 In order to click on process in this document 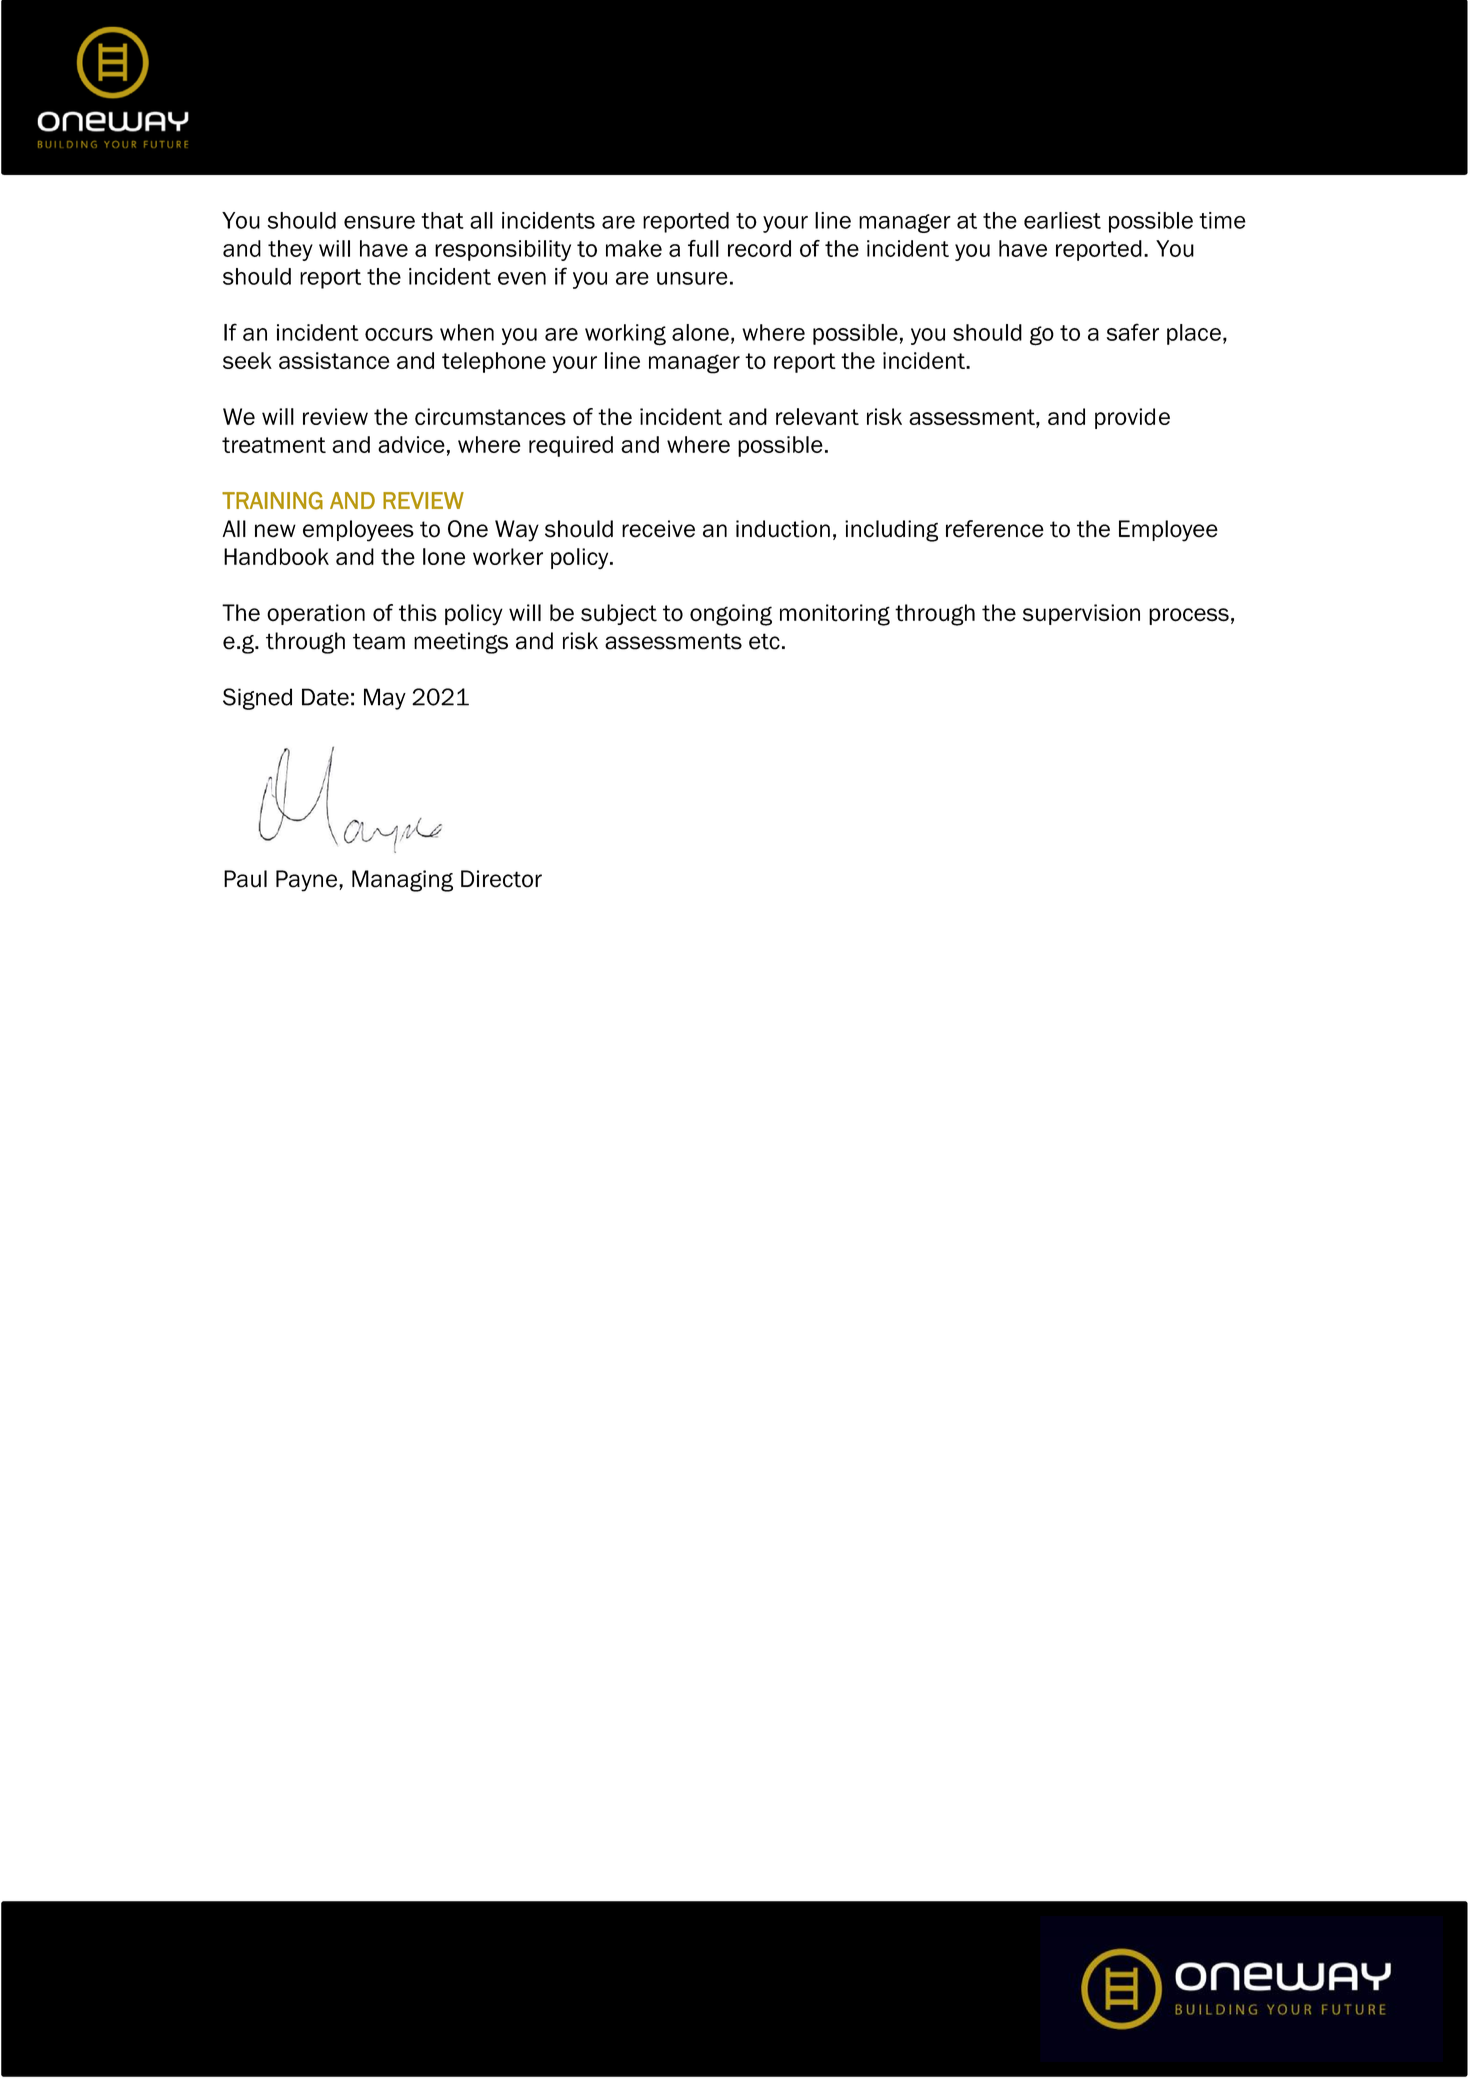, I will do `click(1189, 616)`.
